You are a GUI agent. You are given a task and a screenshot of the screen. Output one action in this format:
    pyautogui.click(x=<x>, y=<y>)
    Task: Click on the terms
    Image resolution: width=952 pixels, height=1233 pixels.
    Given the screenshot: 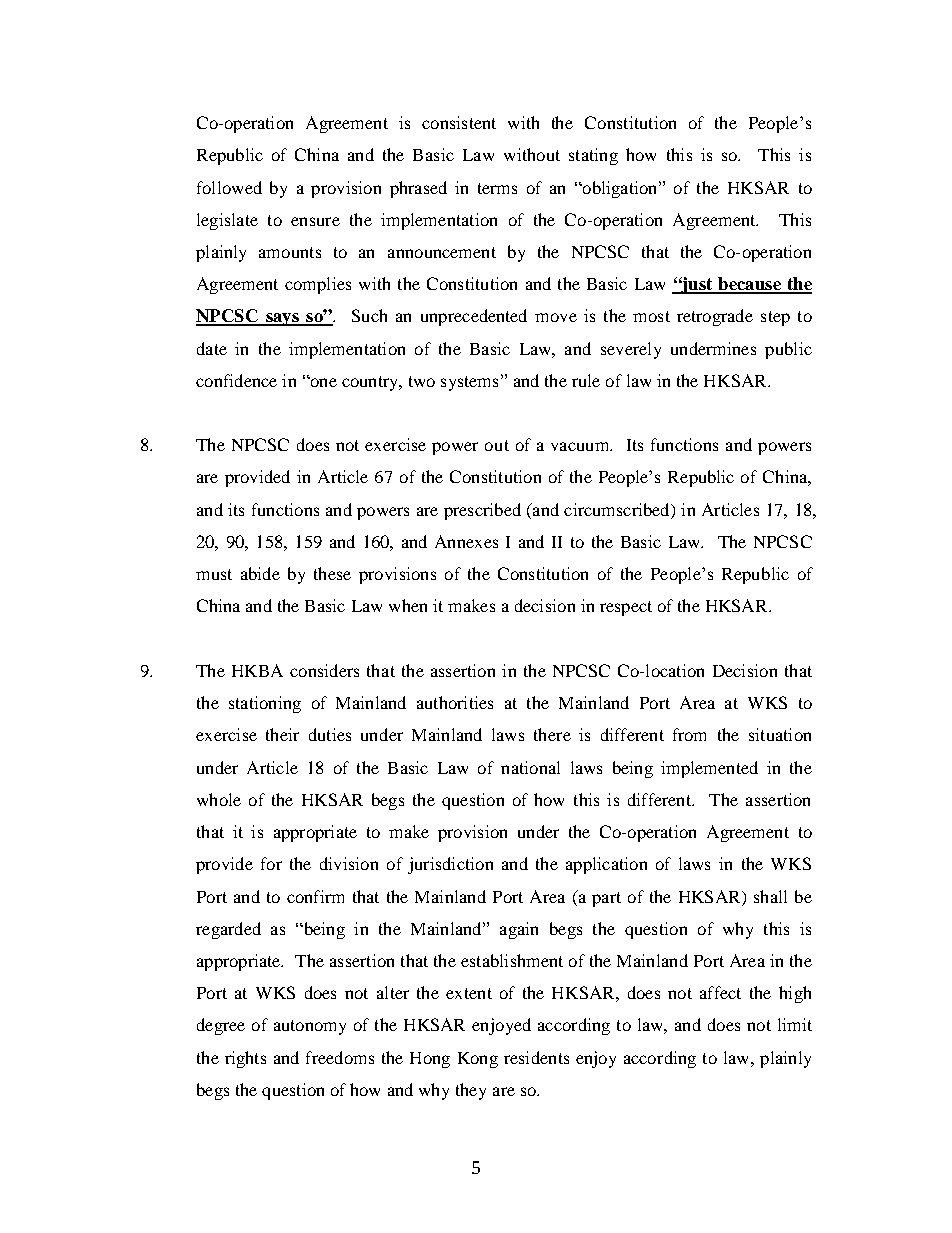 What is the action you would take?
    pyautogui.click(x=497, y=188)
